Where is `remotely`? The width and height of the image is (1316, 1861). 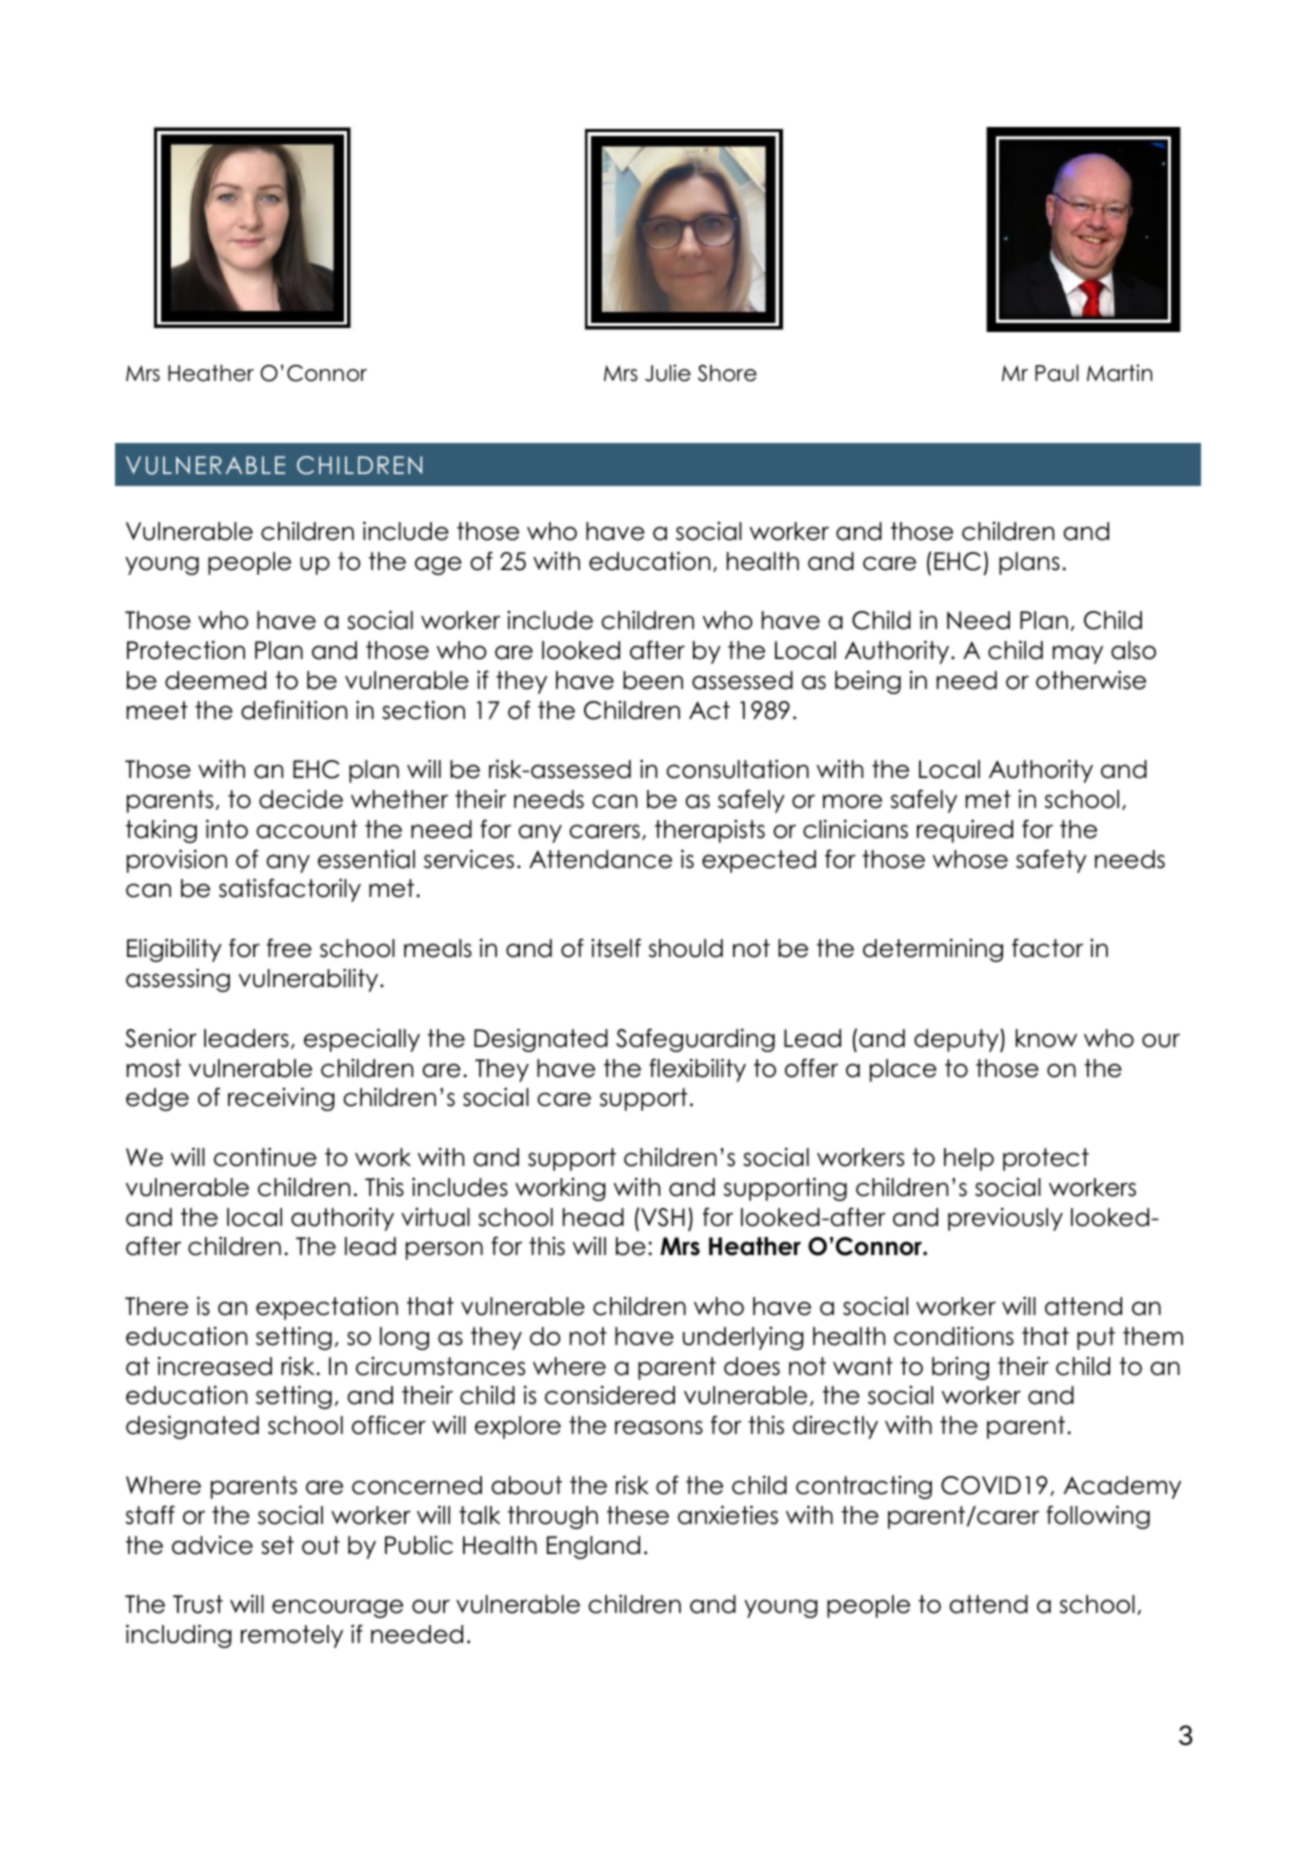
remotely is located at coordinates (292, 1636).
